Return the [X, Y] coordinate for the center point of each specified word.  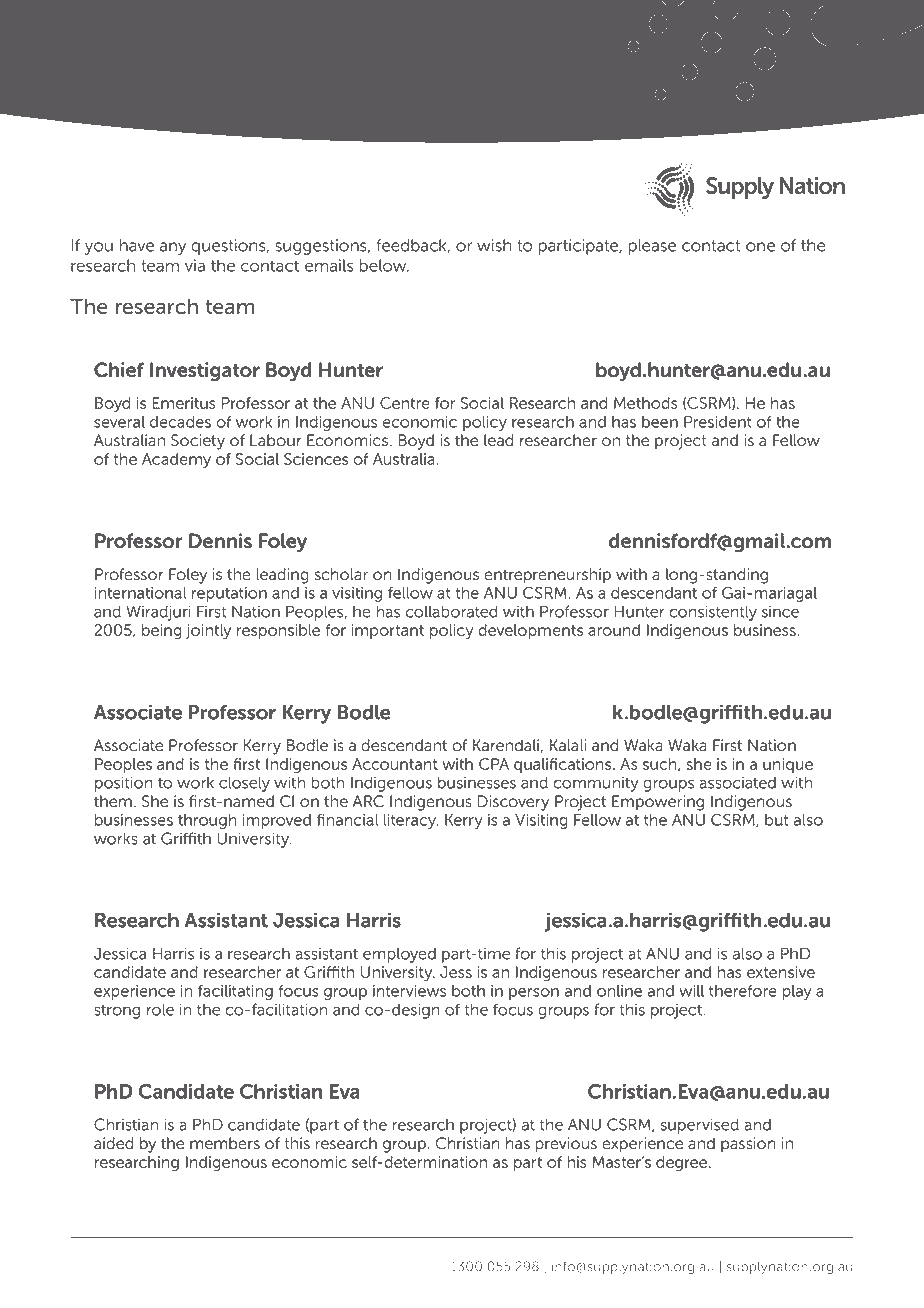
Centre [405, 403]
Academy [176, 460]
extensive [781, 972]
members [225, 1143]
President [718, 422]
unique [788, 765]
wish [494, 245]
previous [566, 1145]
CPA [494, 764]
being [161, 631]
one [760, 247]
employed [399, 955]
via [195, 265]
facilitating [235, 992]
